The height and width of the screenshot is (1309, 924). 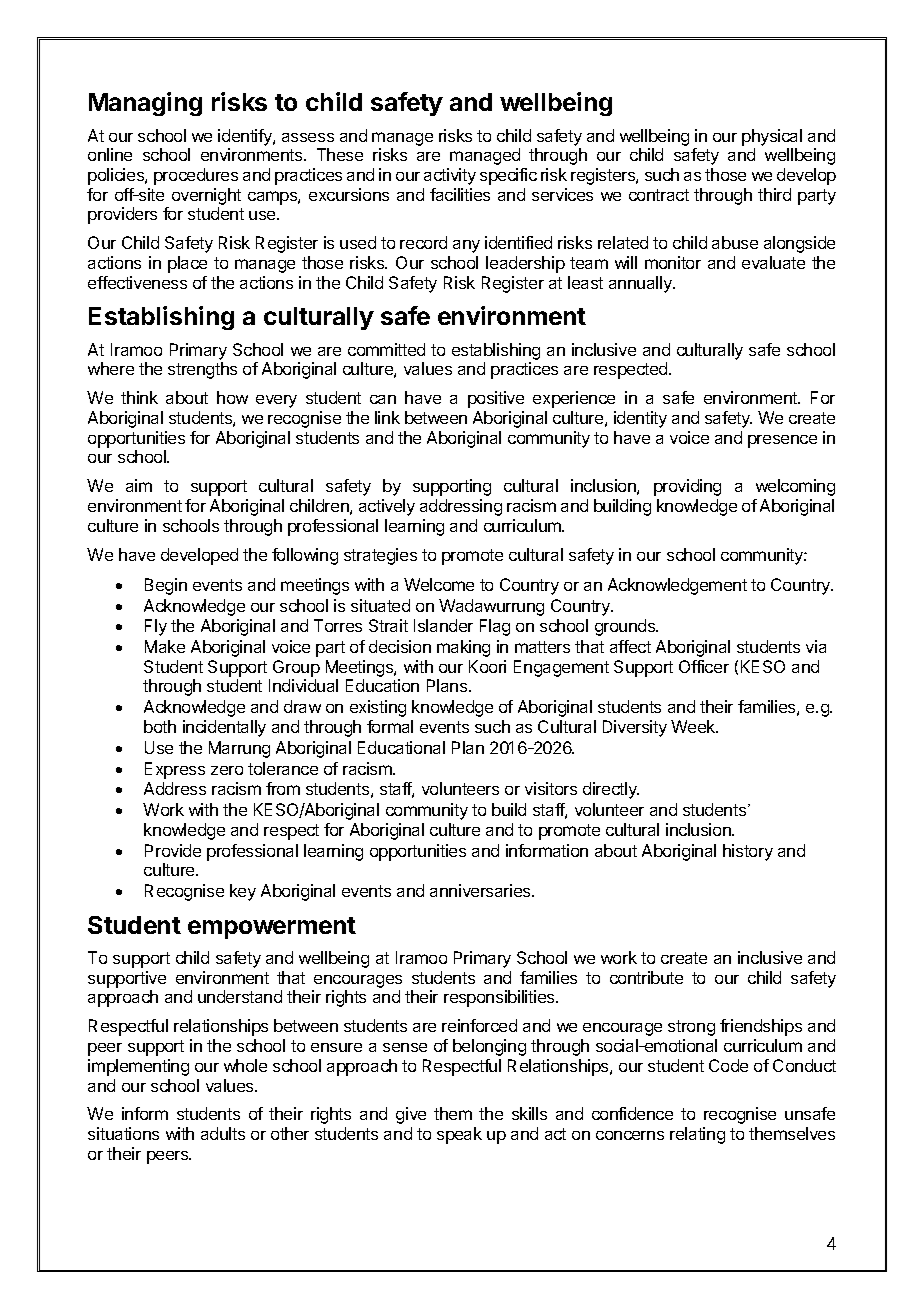 I want to click on history, so click(x=748, y=852).
